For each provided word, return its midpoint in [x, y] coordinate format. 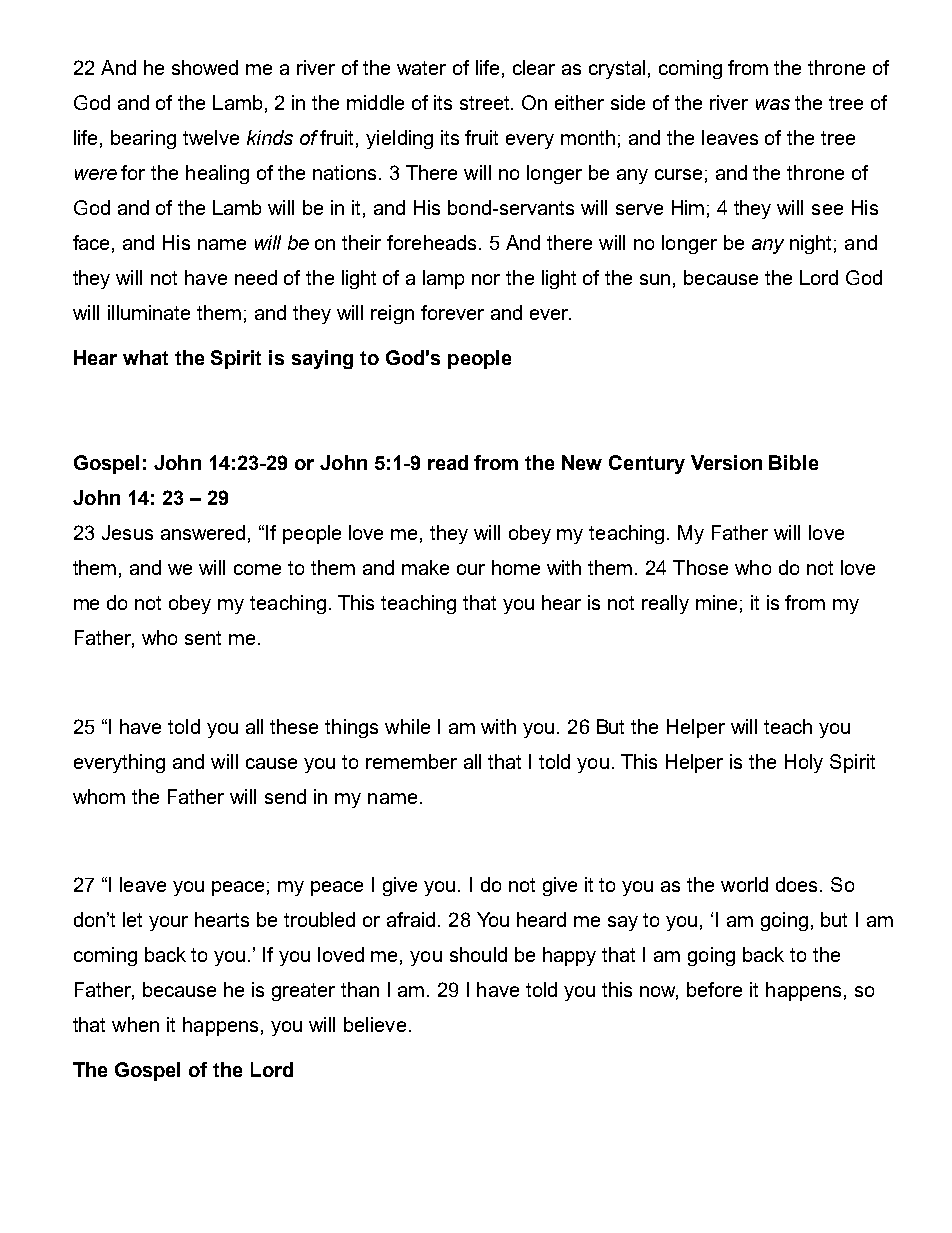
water [421, 68]
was [773, 104]
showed [205, 67]
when [135, 1024]
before [714, 989]
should [478, 954]
